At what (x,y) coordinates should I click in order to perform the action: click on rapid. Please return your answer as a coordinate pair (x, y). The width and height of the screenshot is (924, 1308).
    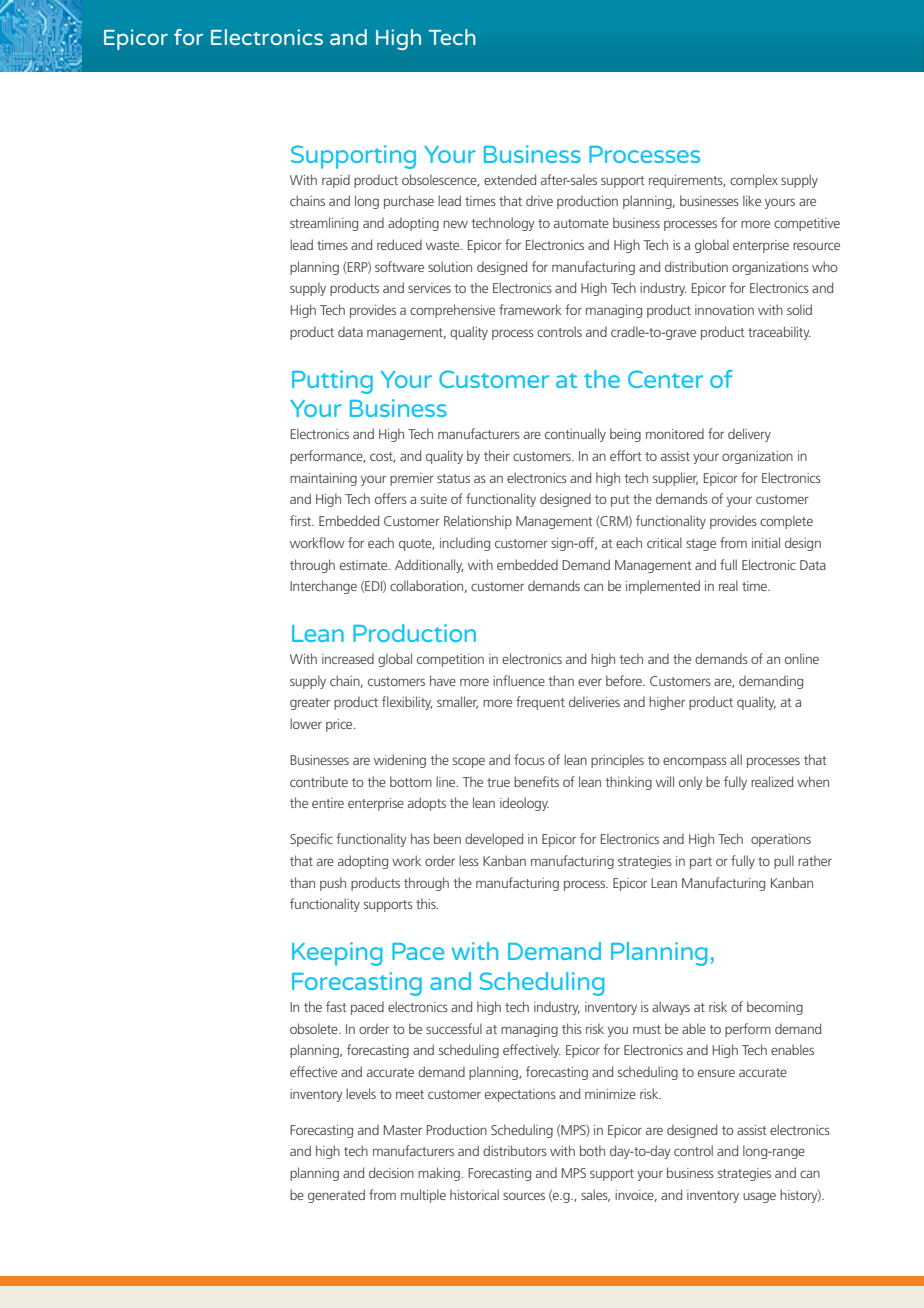
    Looking at the image, I should click on (336, 181).
